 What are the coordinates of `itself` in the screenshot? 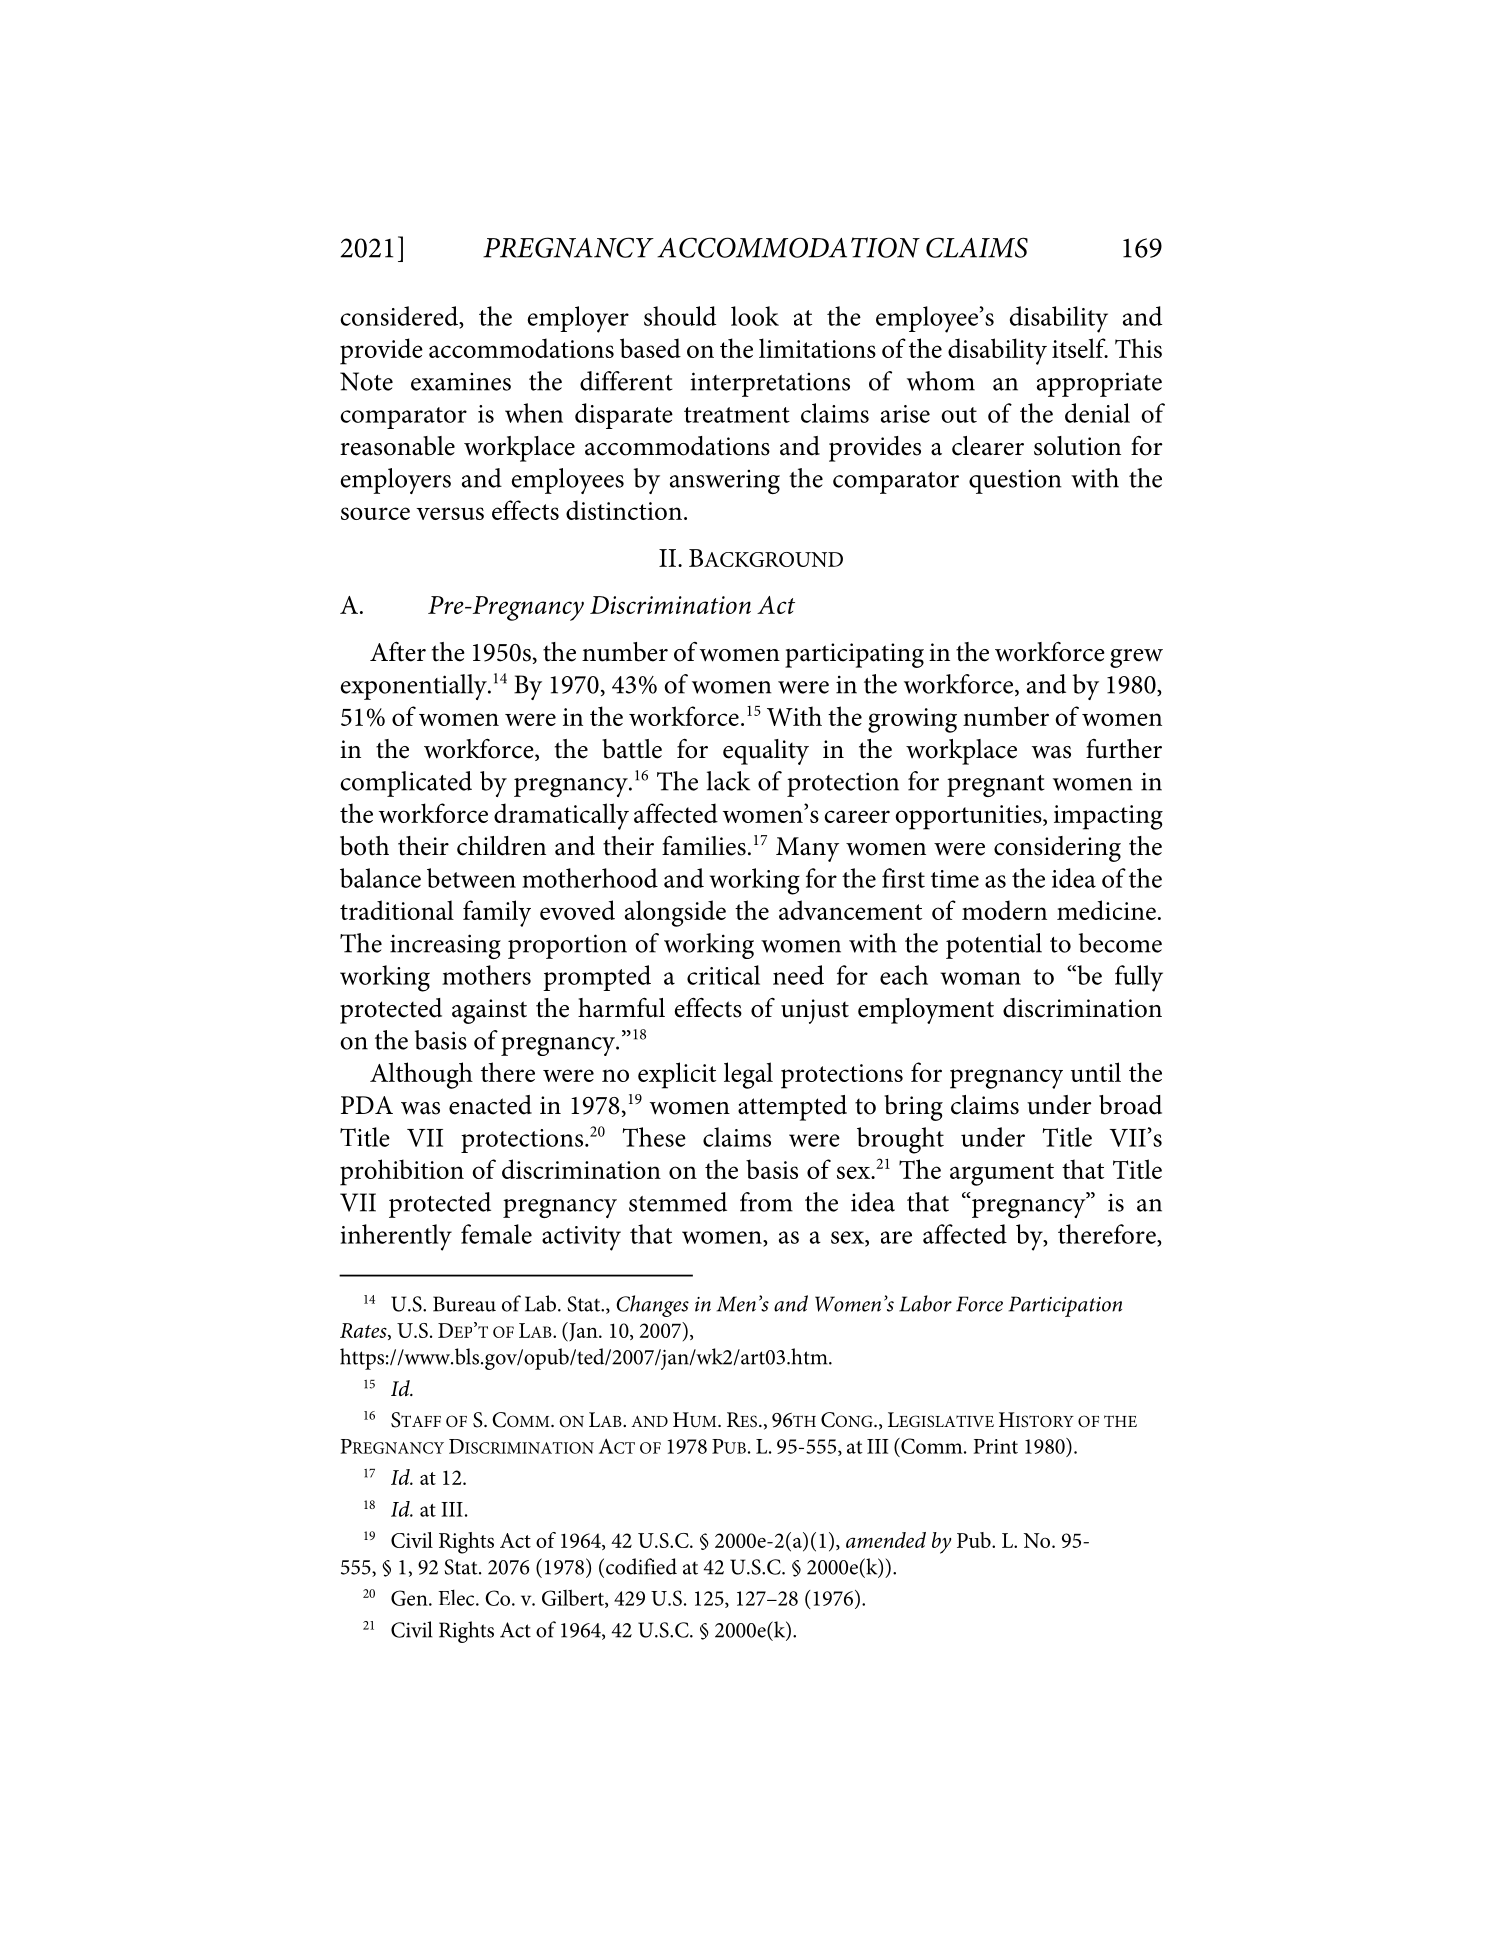 It's located at (1080, 348).
